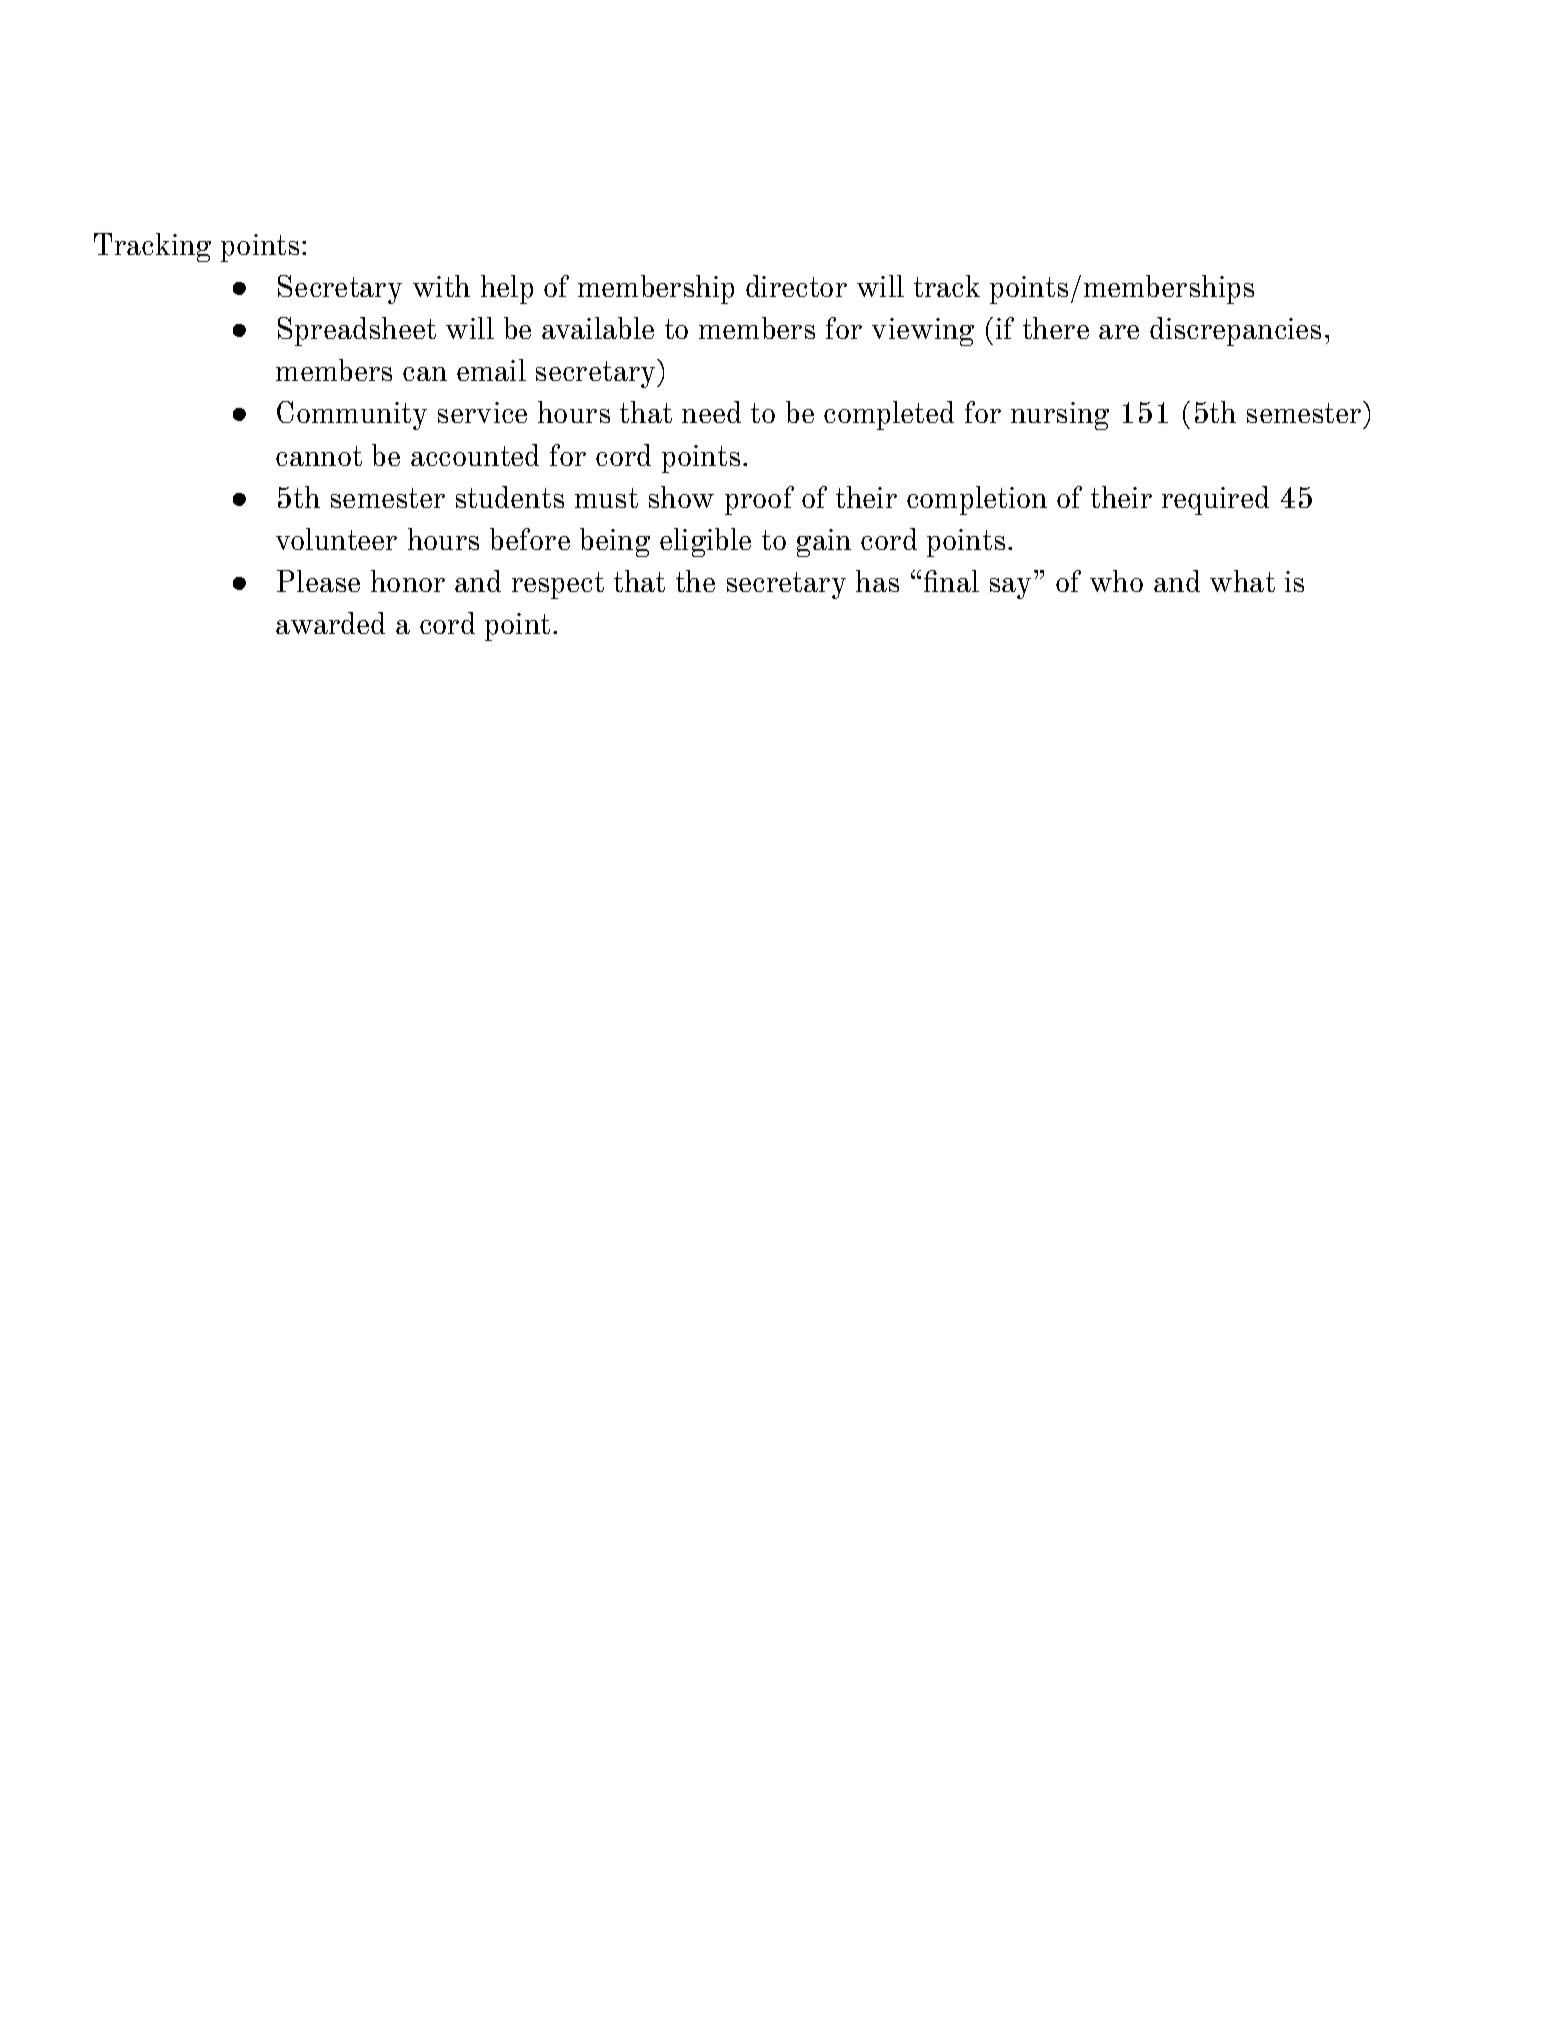  Describe the element at coordinates (796, 286) in the document. I see `director` at that location.
